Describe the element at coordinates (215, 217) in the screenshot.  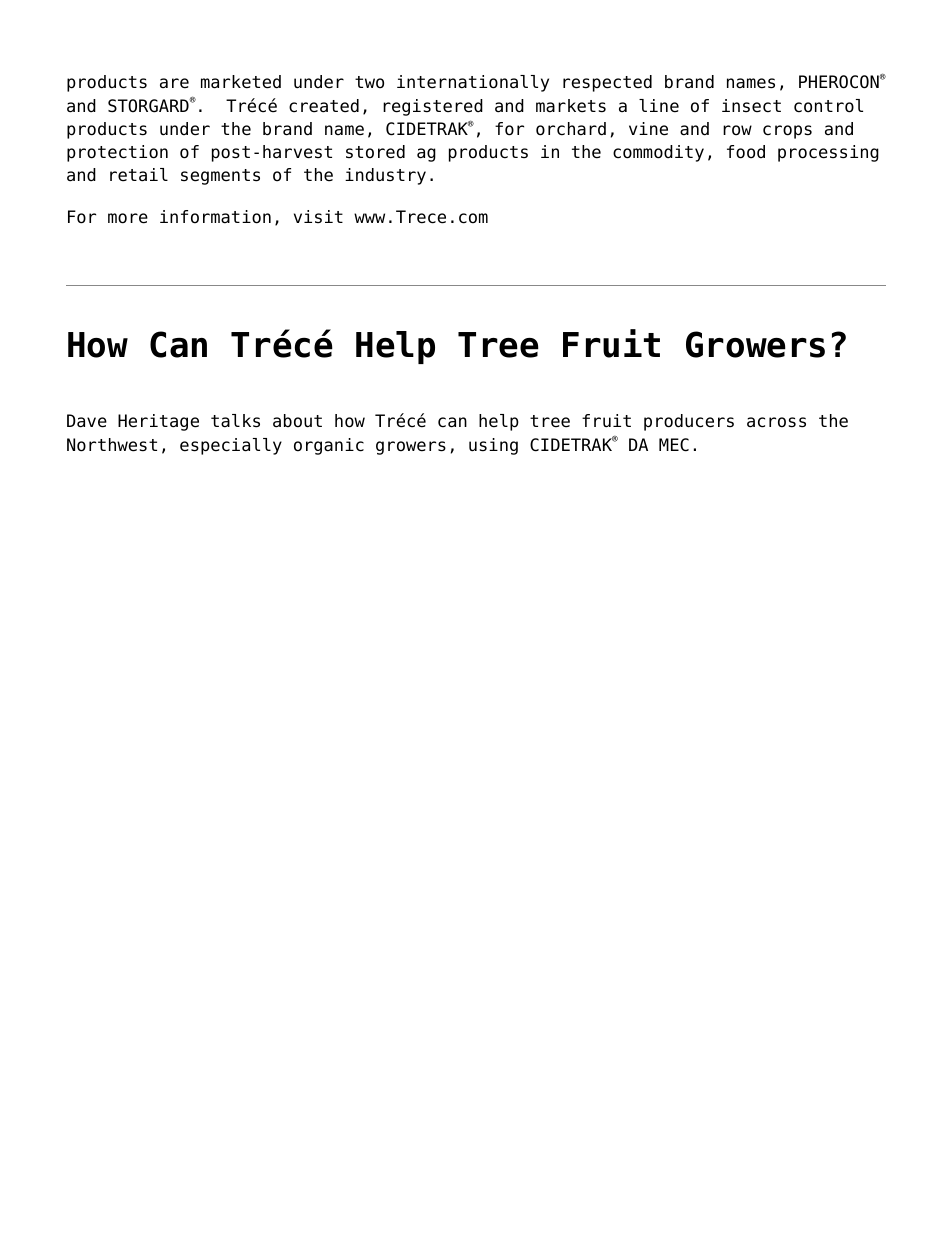
I see `information` at that location.
